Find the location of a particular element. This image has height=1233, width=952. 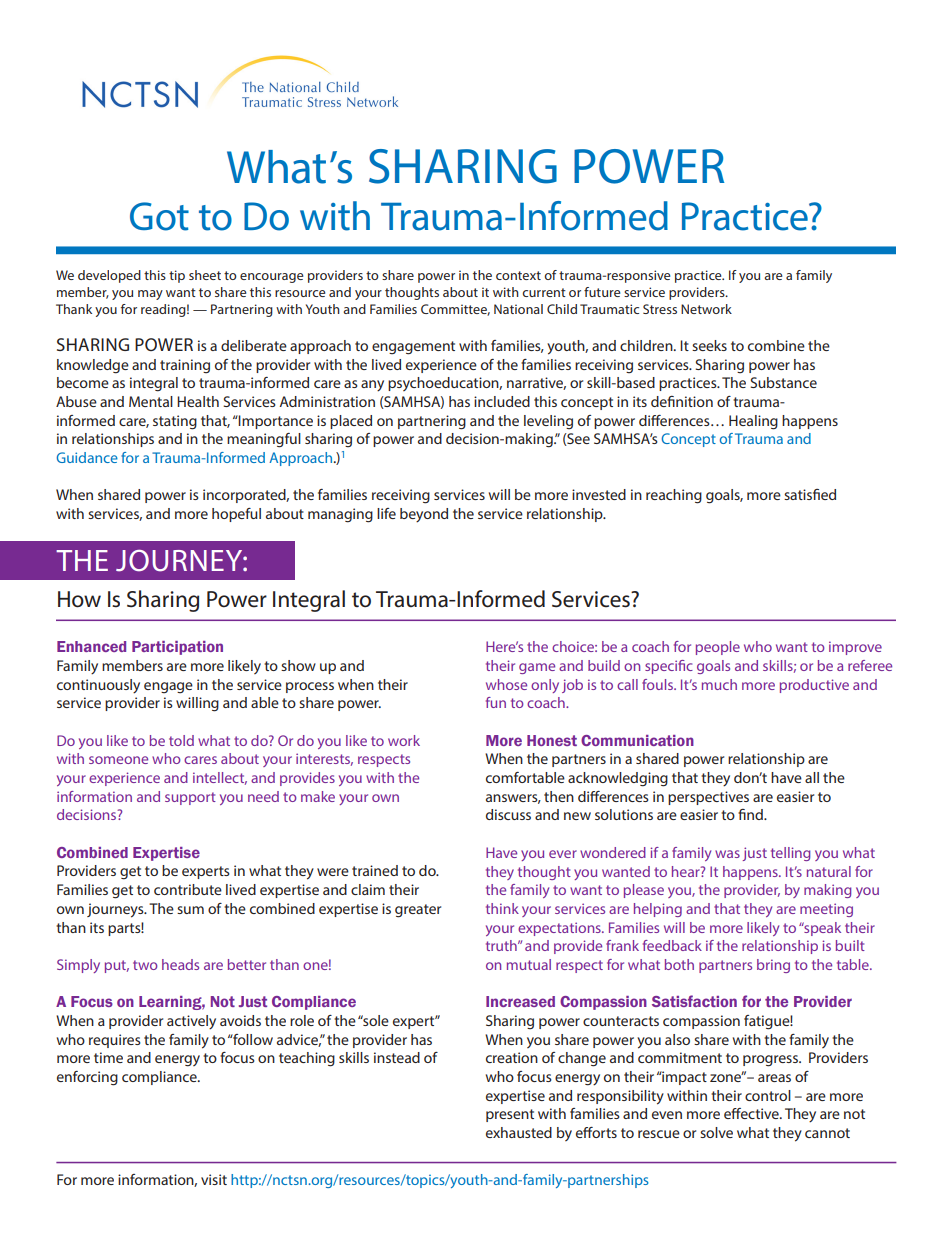

mutual is located at coordinates (529, 964).
